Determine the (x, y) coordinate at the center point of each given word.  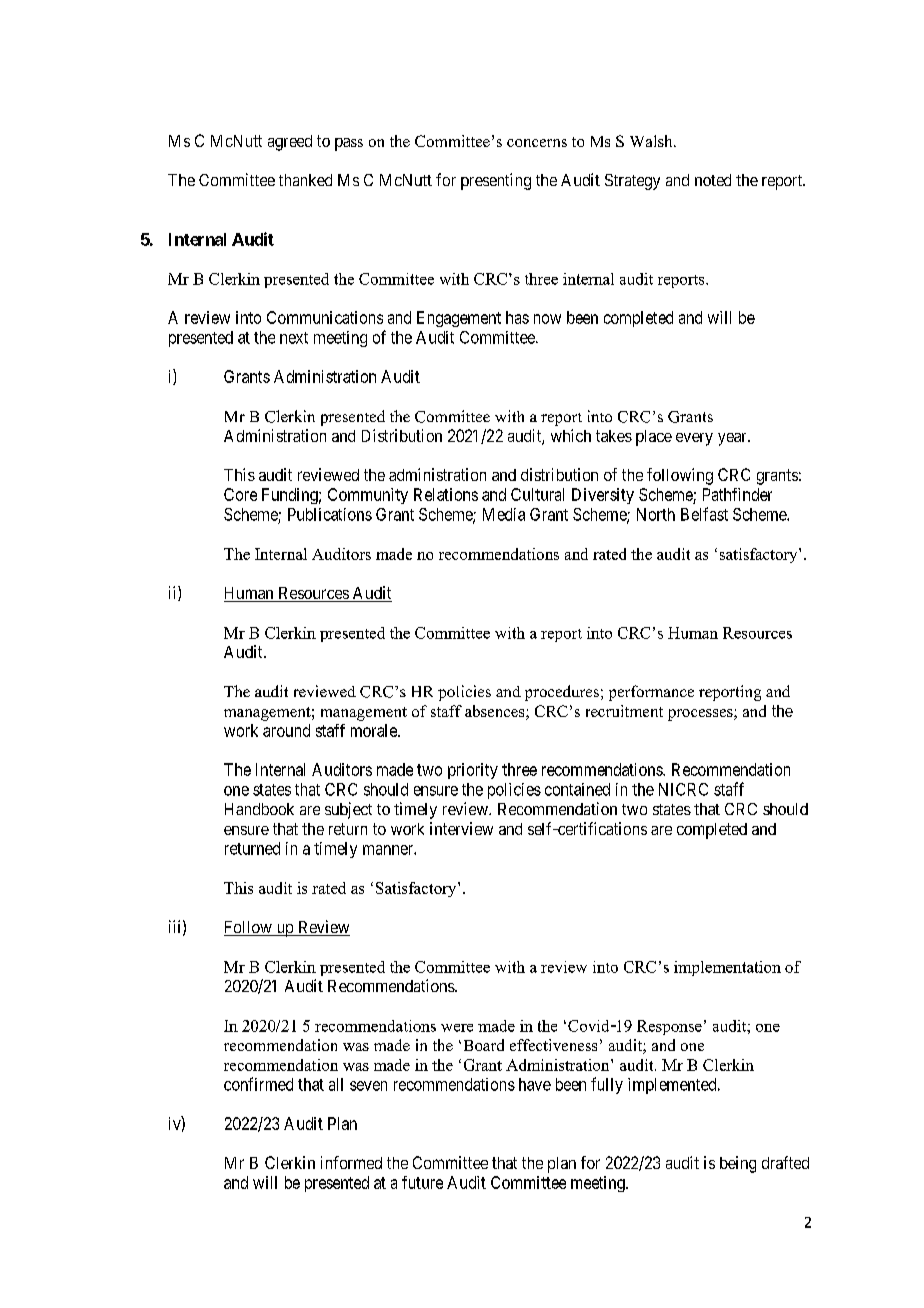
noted (713, 180)
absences (496, 712)
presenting (496, 181)
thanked (305, 180)
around (286, 730)
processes (701, 715)
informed (351, 1162)
